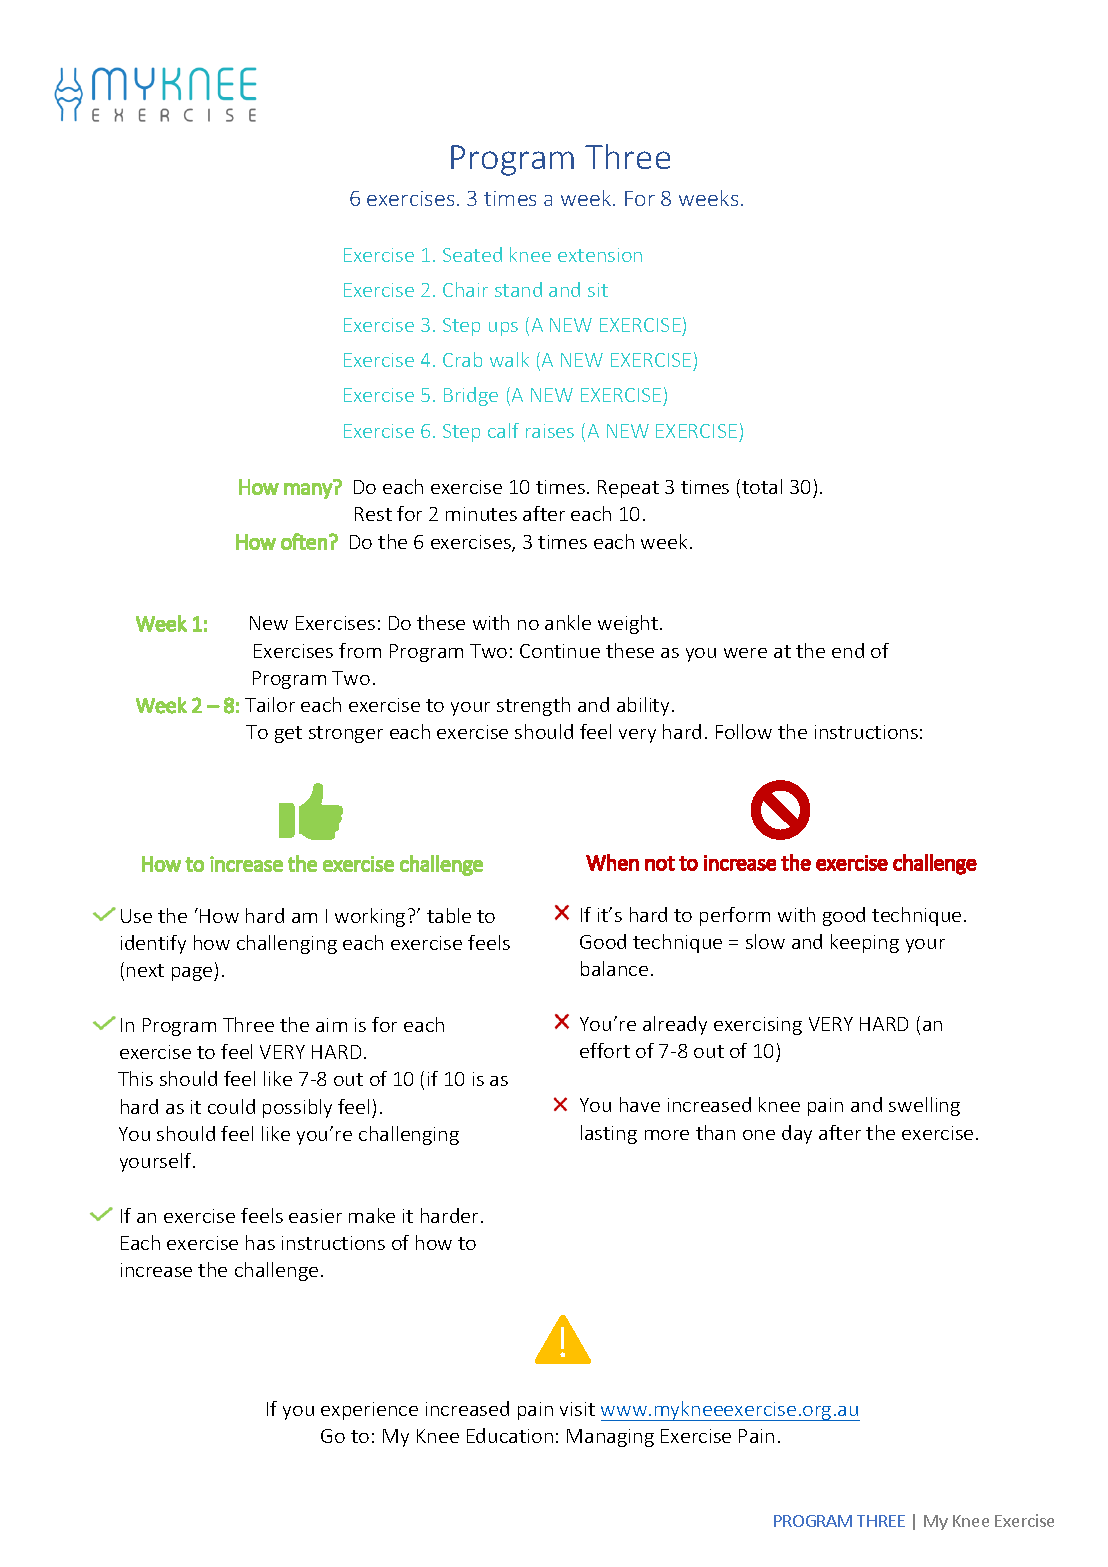 The image size is (1108, 1567). Describe the element at coordinates (465, 289) in the screenshot. I see `Chair` at that location.
